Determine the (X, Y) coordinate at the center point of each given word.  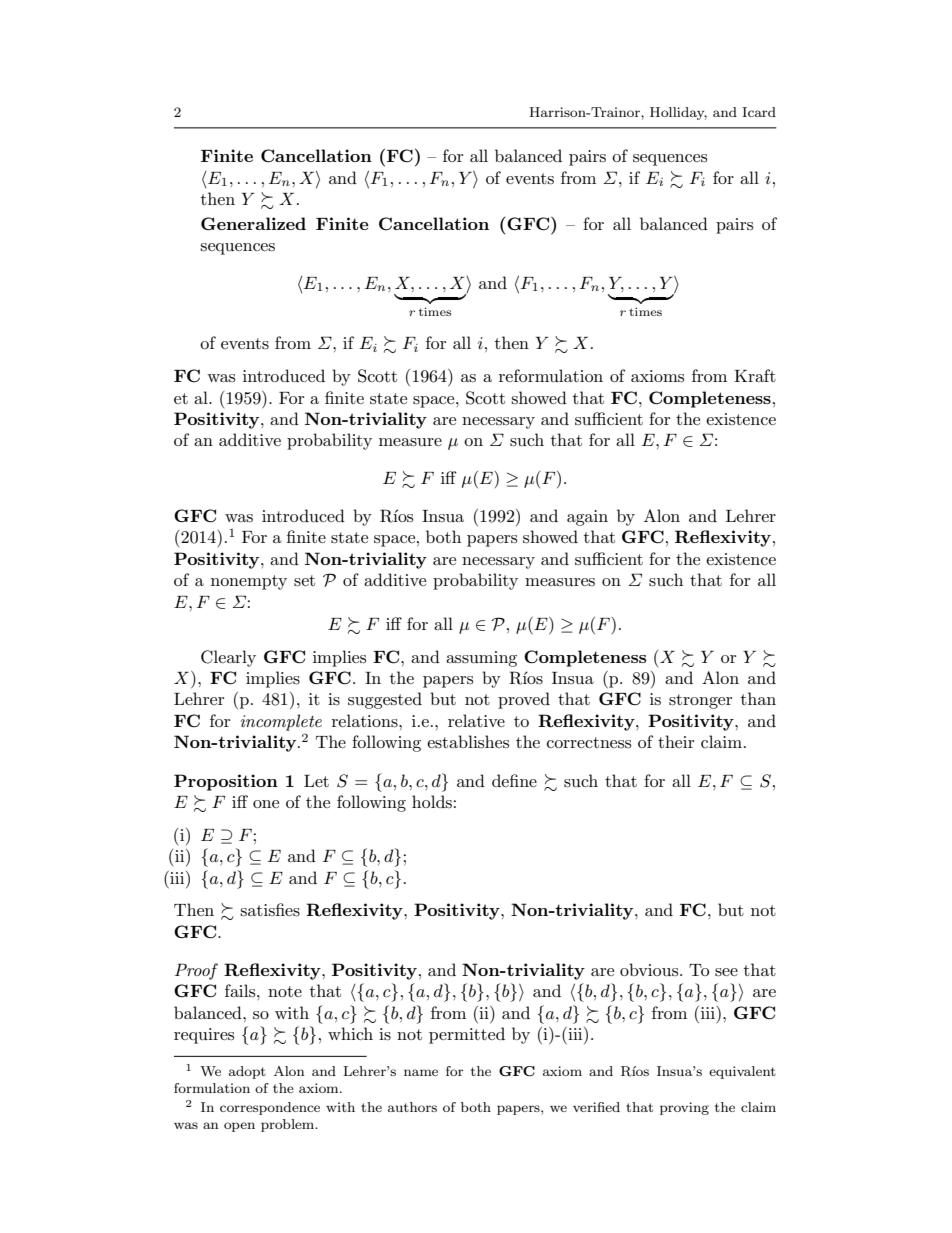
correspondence (270, 1108)
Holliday (678, 113)
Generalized (253, 224)
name (421, 1072)
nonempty (249, 582)
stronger (700, 701)
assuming (481, 659)
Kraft (755, 375)
